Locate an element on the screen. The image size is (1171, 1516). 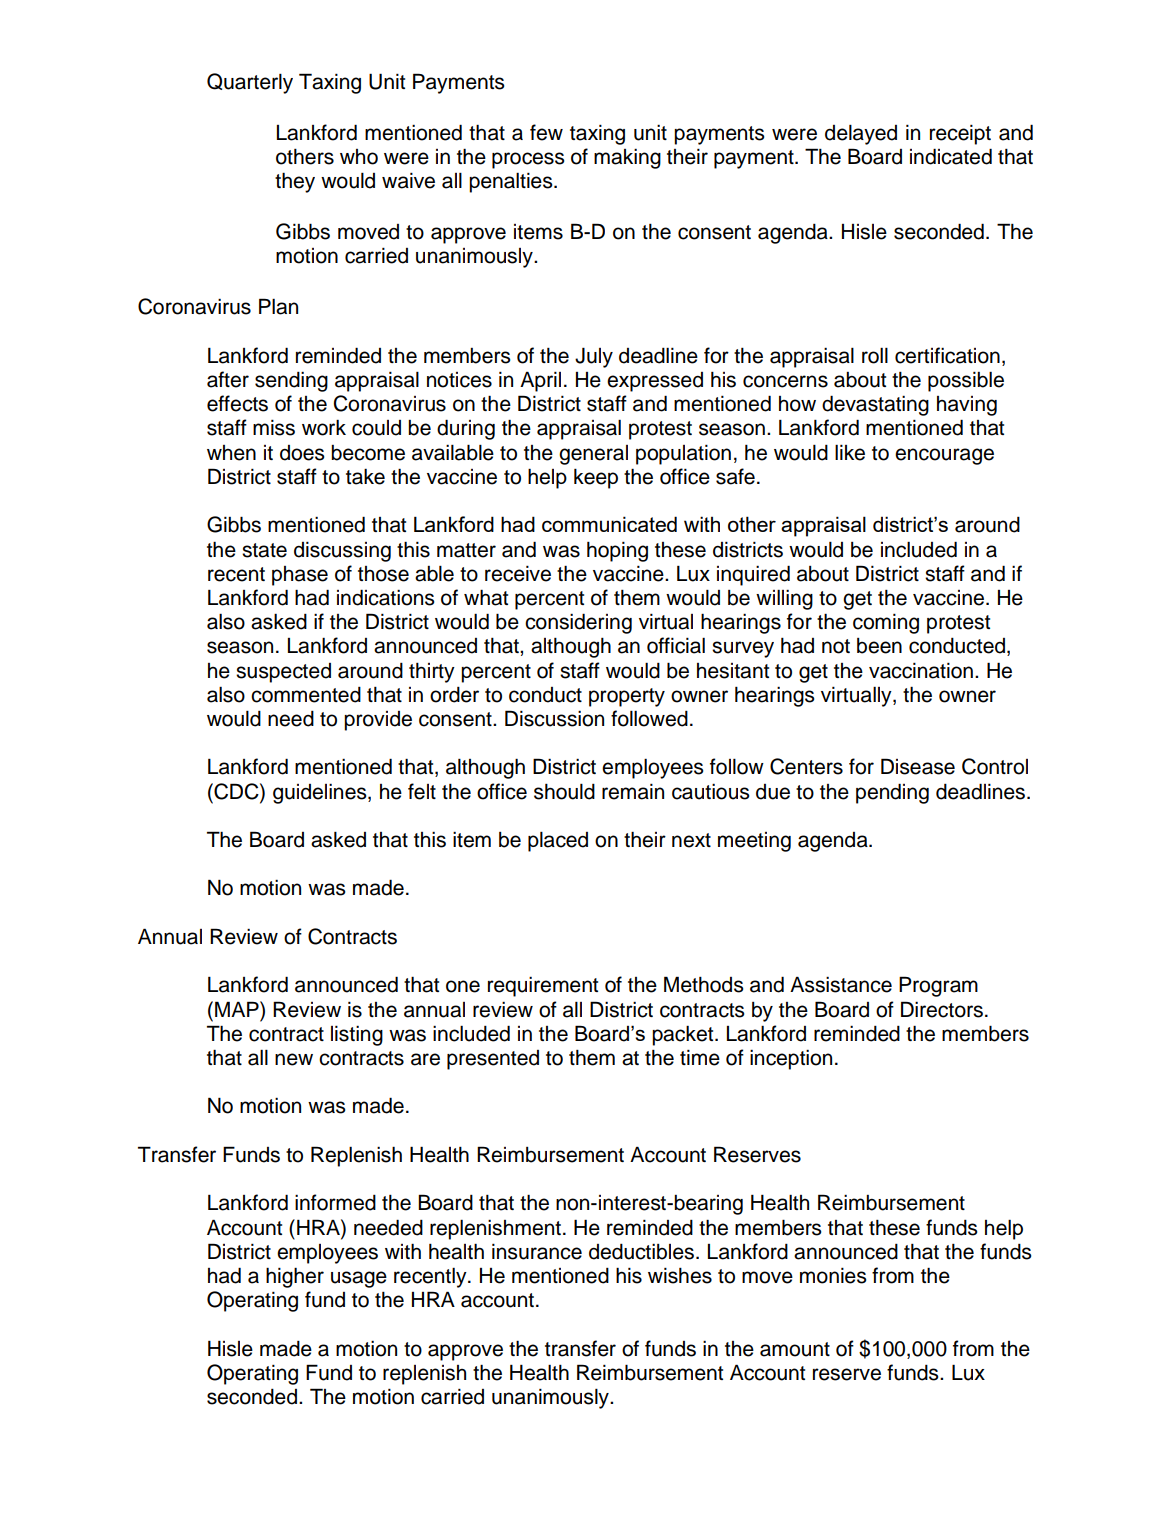
delayed is located at coordinates (861, 135).
